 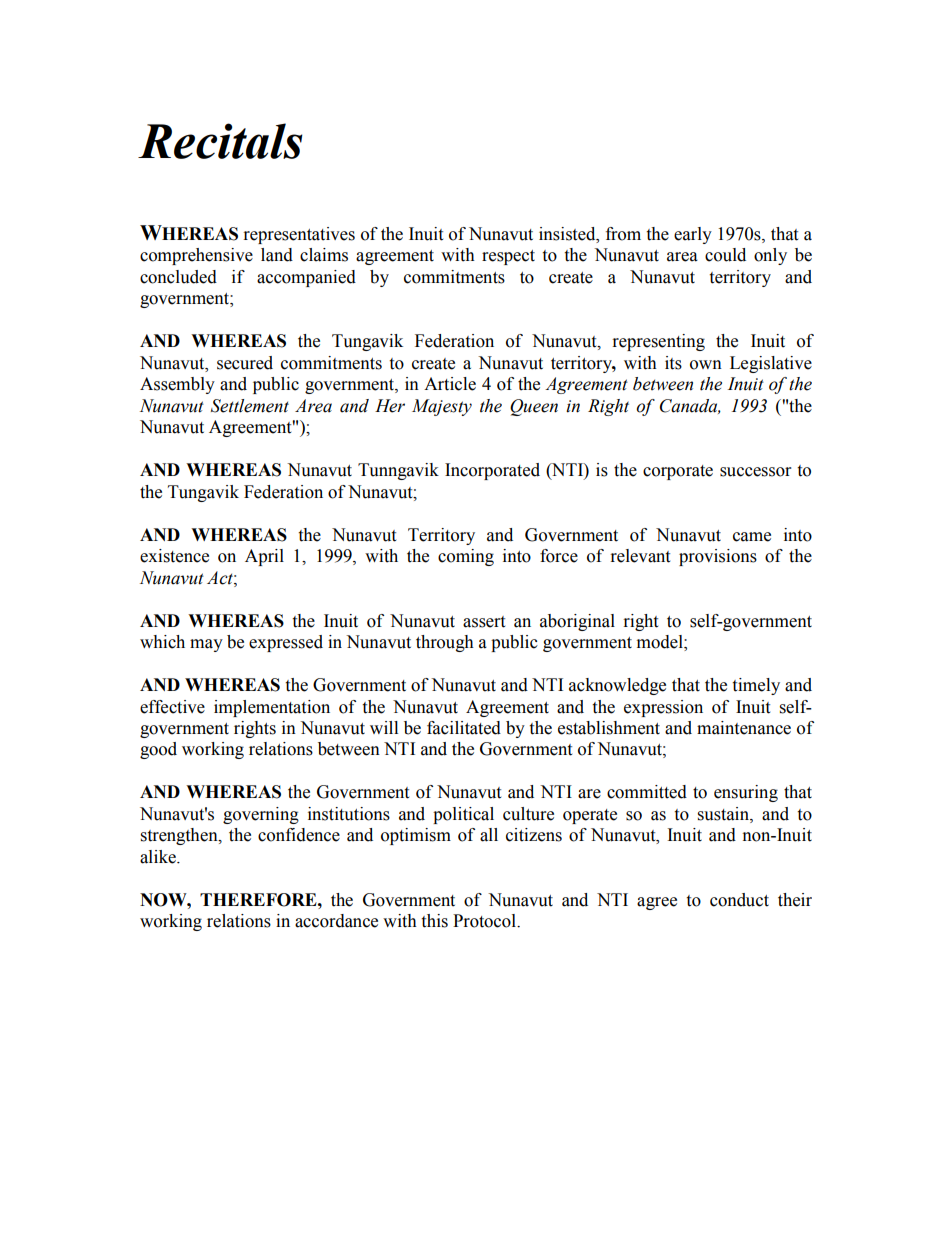 What do you see at coordinates (220, 141) in the screenshot?
I see `Recitals` at bounding box center [220, 141].
